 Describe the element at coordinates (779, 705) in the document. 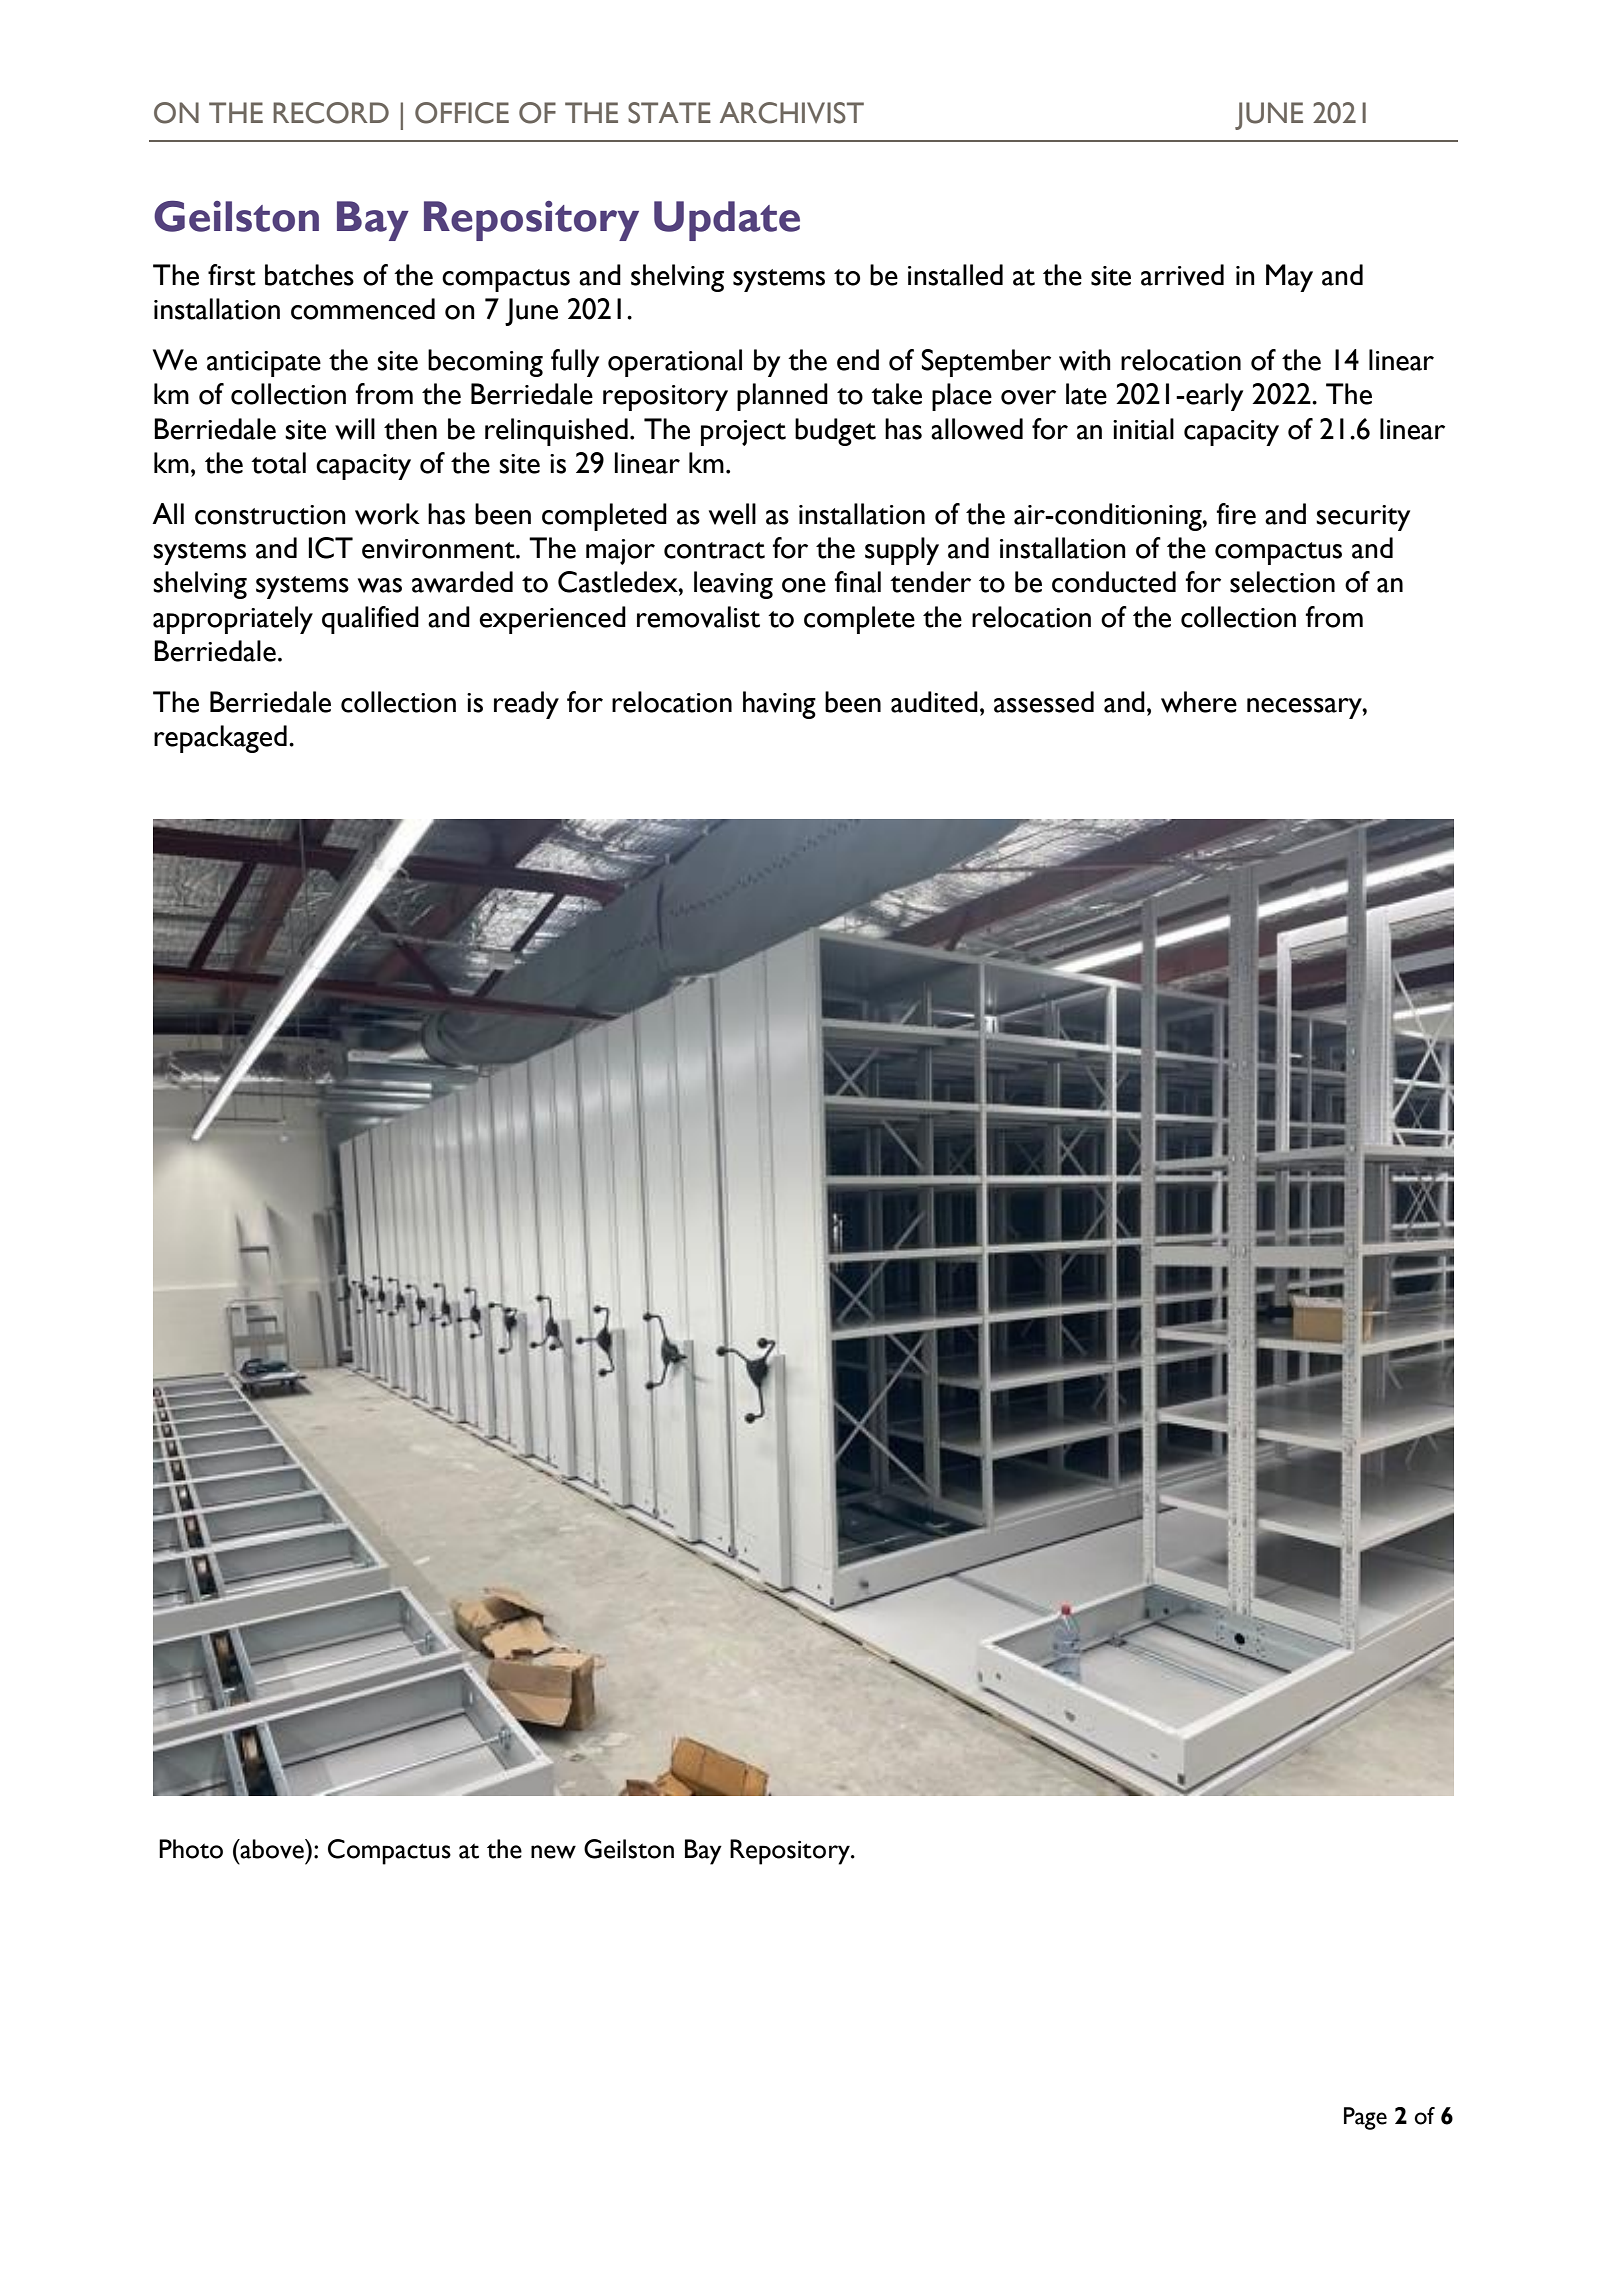

I see `having` at that location.
